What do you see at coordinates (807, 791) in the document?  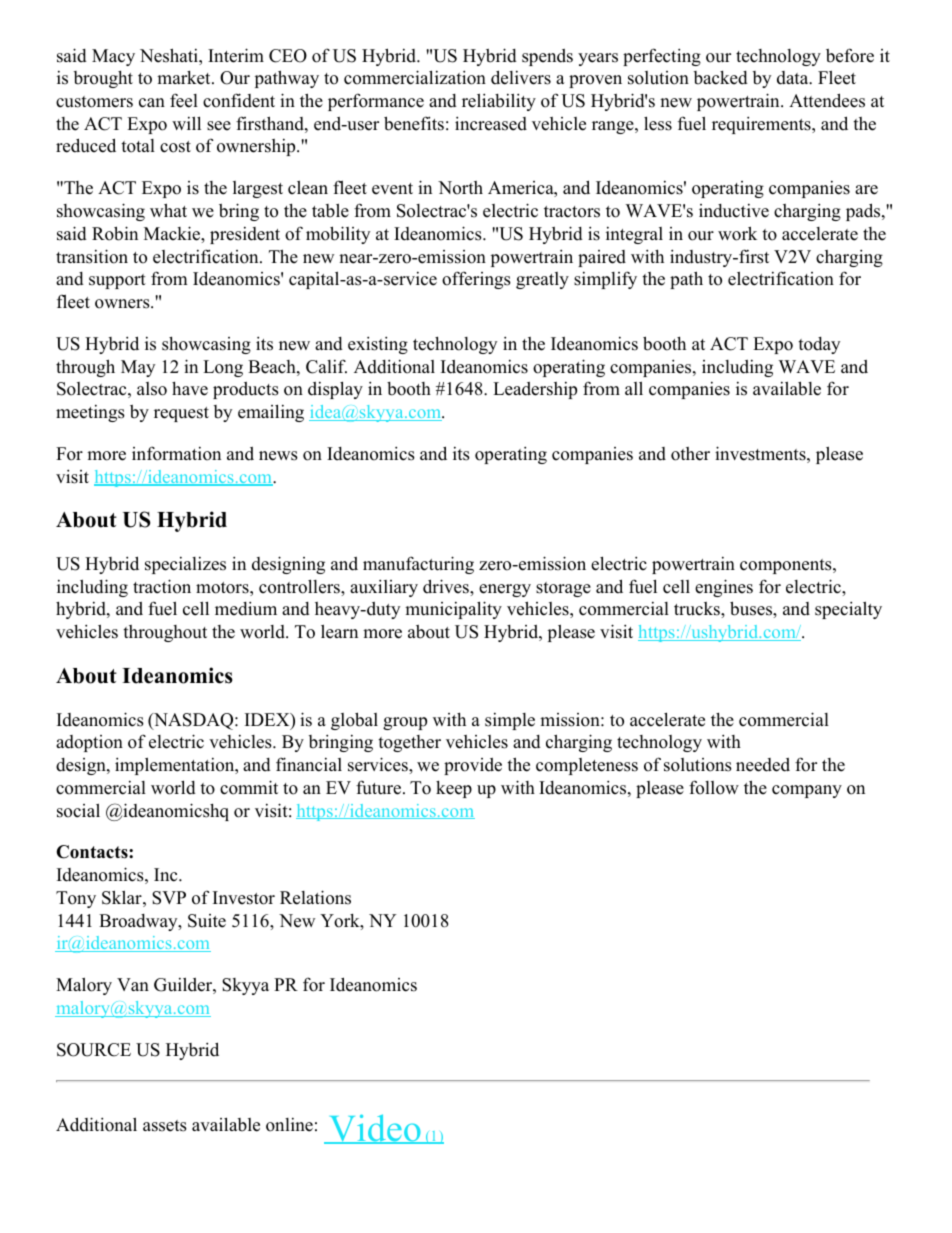 I see `company` at bounding box center [807, 791].
